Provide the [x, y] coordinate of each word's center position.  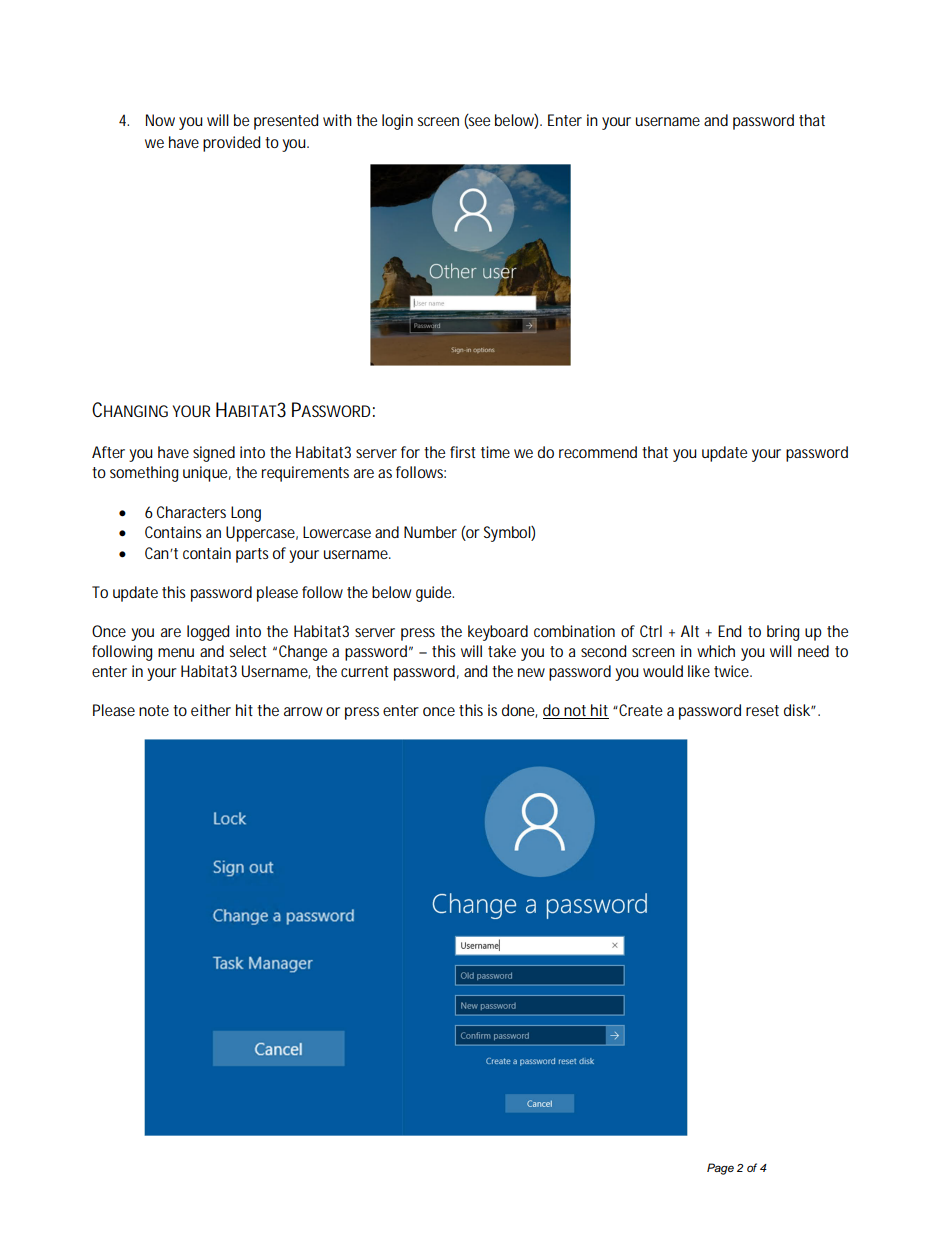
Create [640, 710]
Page [720, 1169]
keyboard [498, 633]
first [462, 452]
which [716, 651]
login [397, 122]
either [211, 710]
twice [733, 671]
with [337, 120]
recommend [598, 452]
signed [214, 454]
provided [231, 144]
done [519, 711]
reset [762, 710]
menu [176, 652]
